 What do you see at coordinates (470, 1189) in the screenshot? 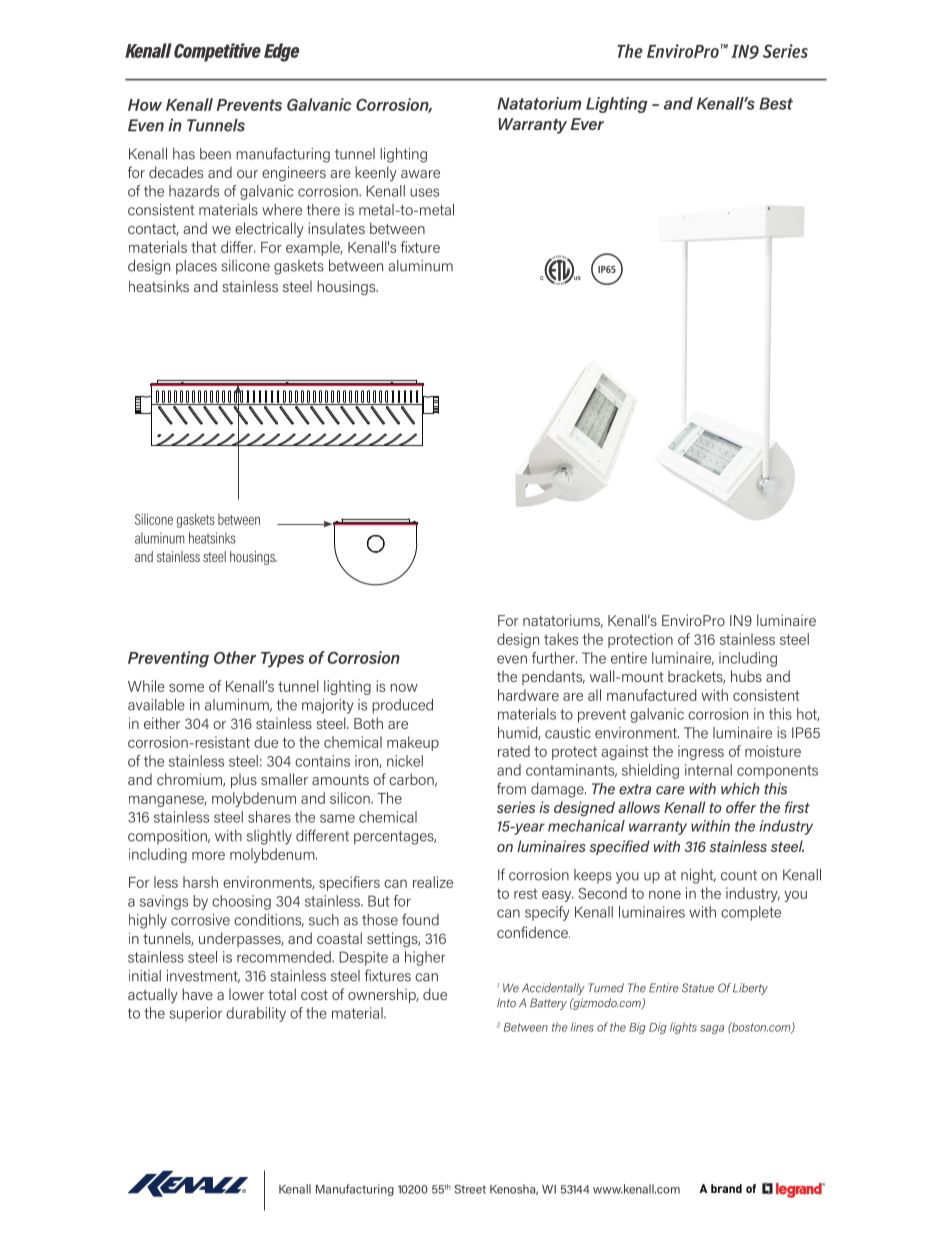
I see `Street` at bounding box center [470, 1189].
